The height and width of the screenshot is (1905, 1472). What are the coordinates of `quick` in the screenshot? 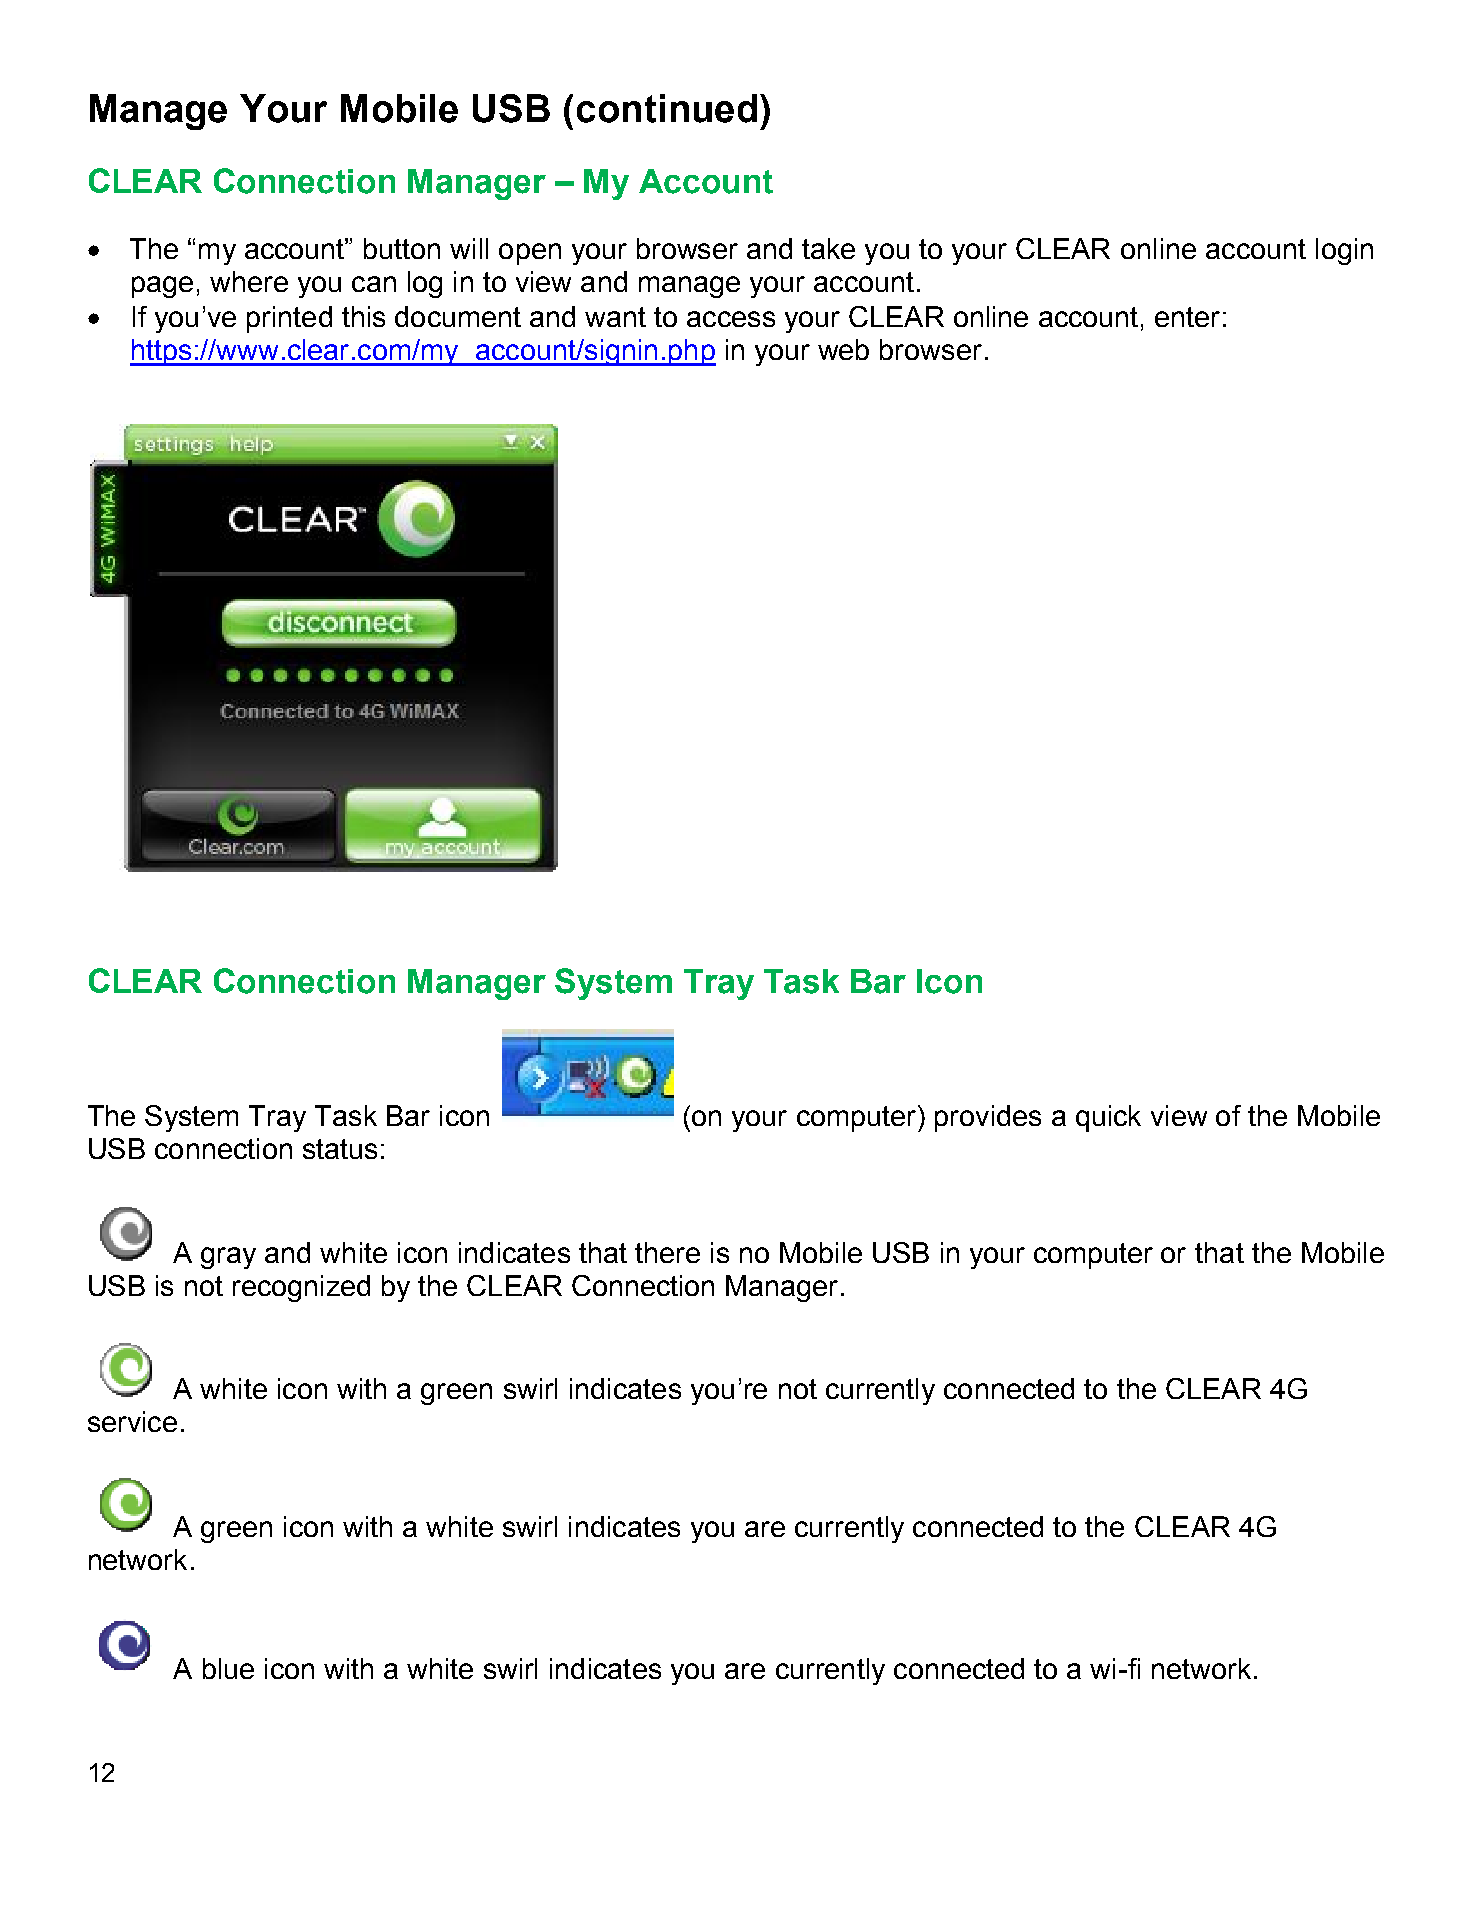 It's located at (1108, 1118).
